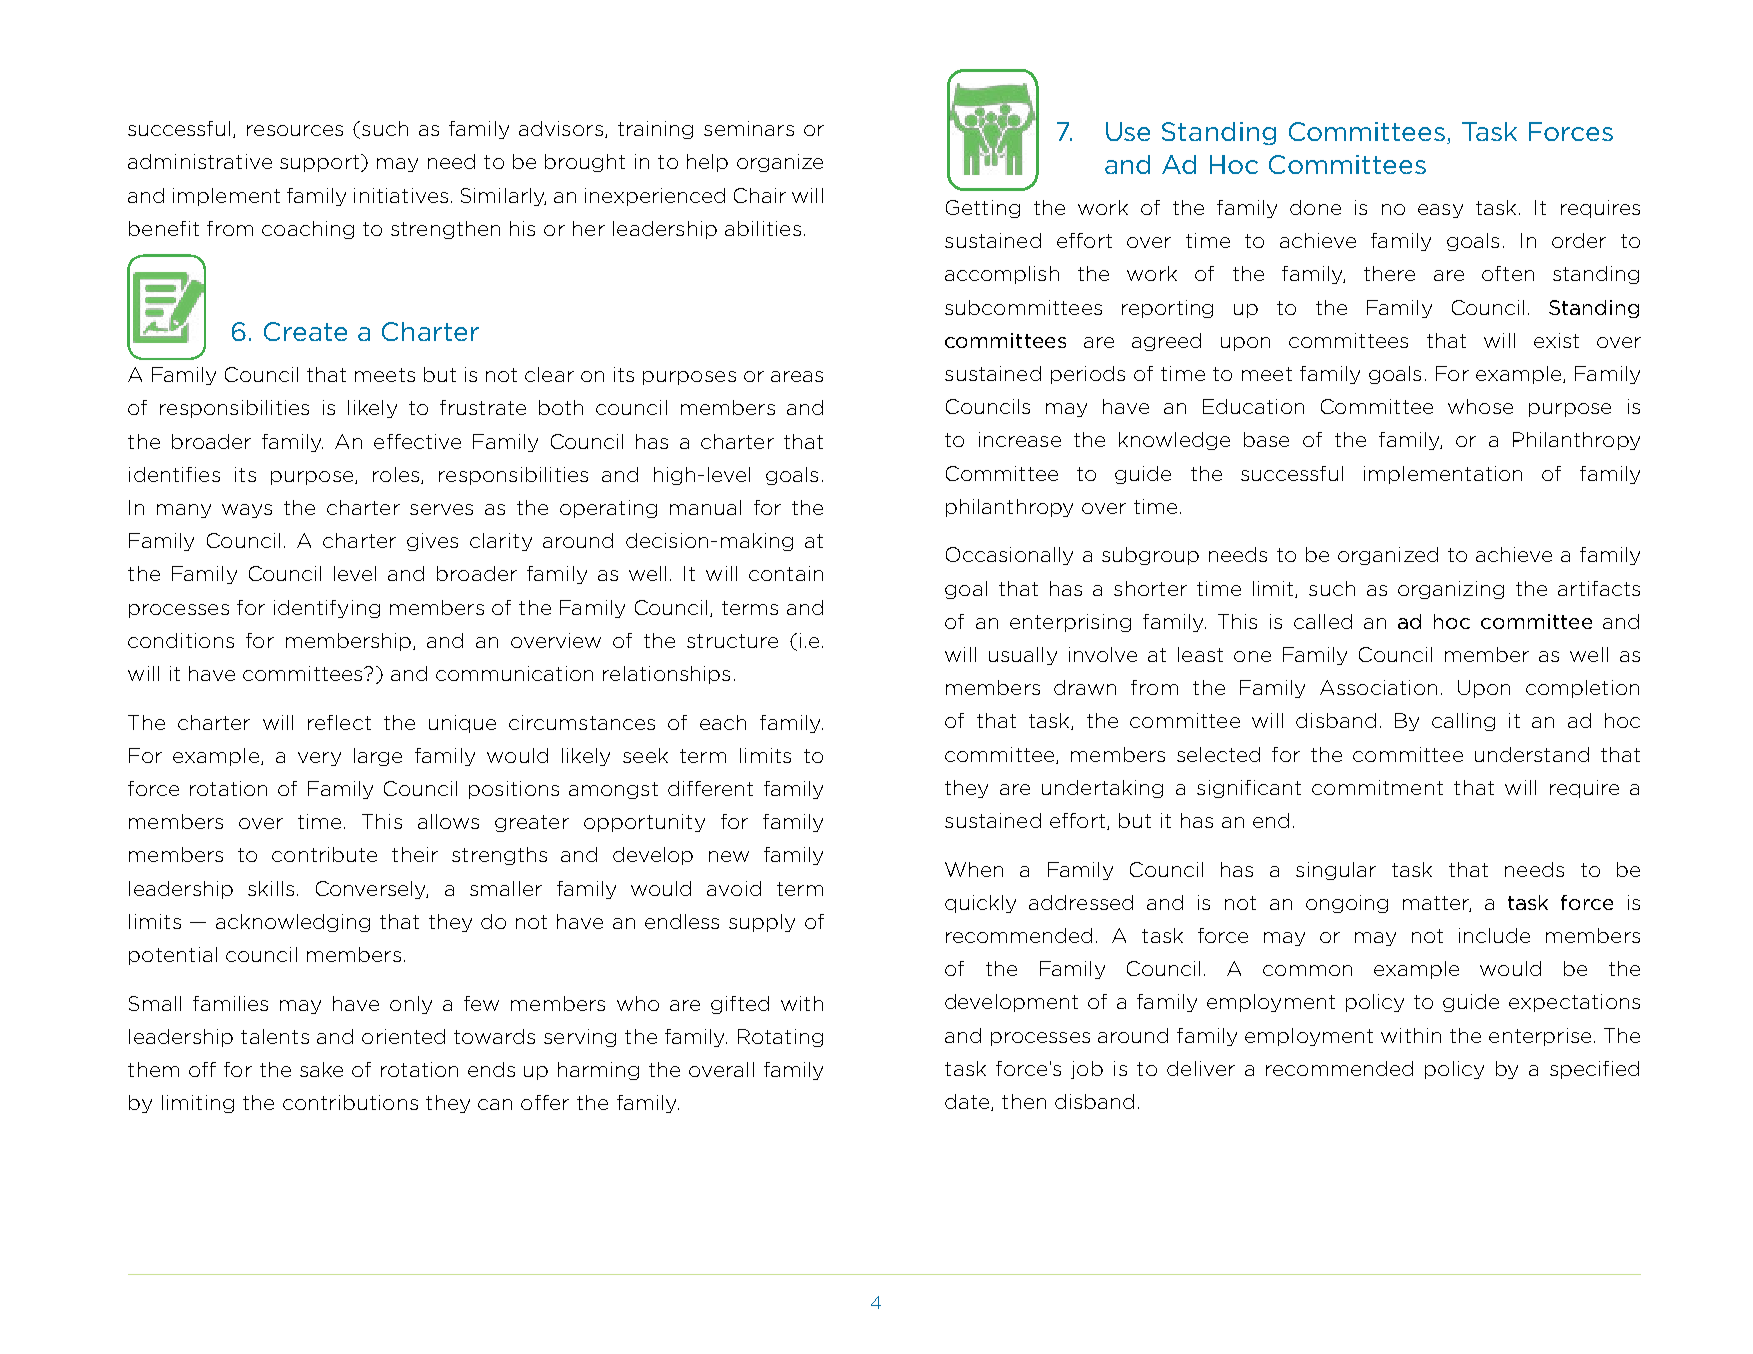 This document has width=1753, height=1354. Describe the element at coordinates (321, 1069) in the document. I see `sake` at that location.
